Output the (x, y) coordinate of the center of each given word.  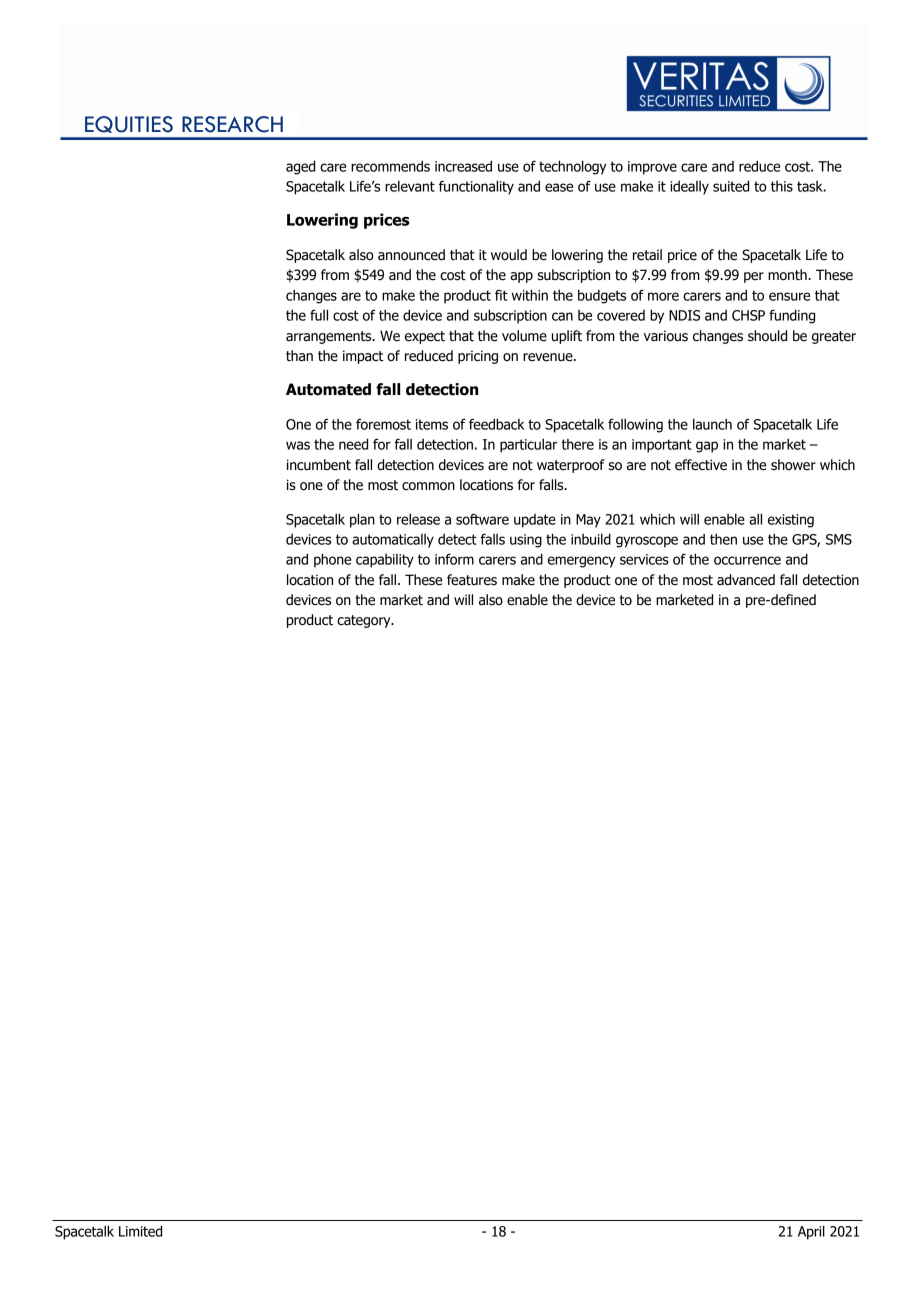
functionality (476, 187)
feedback (497, 424)
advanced (746, 580)
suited (731, 186)
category (365, 621)
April (811, 1232)
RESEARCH (232, 124)
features (472, 580)
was (298, 445)
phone (332, 560)
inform (454, 559)
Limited (140, 1231)
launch (712, 424)
